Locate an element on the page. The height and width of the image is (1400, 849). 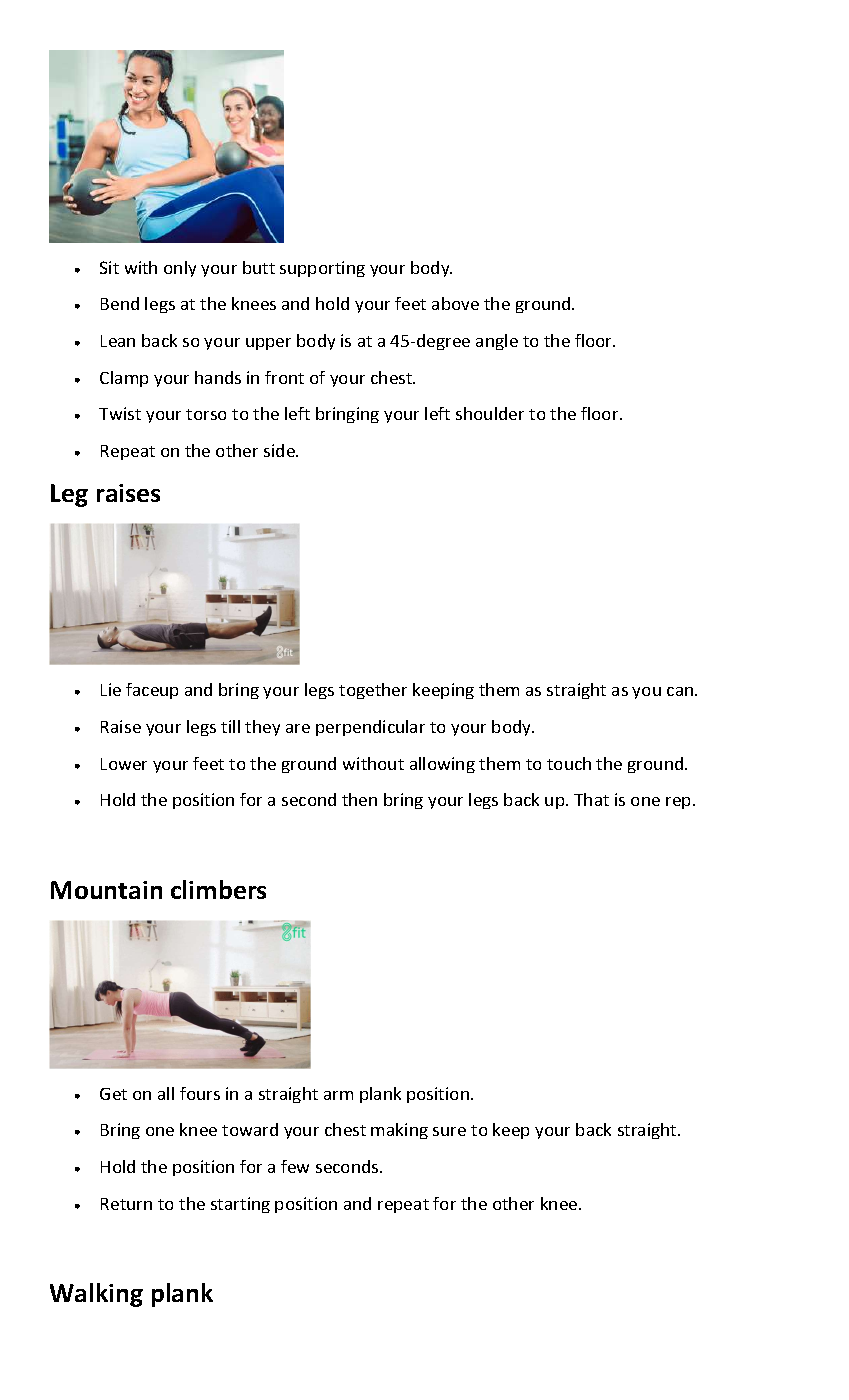
fours is located at coordinates (200, 1093).
